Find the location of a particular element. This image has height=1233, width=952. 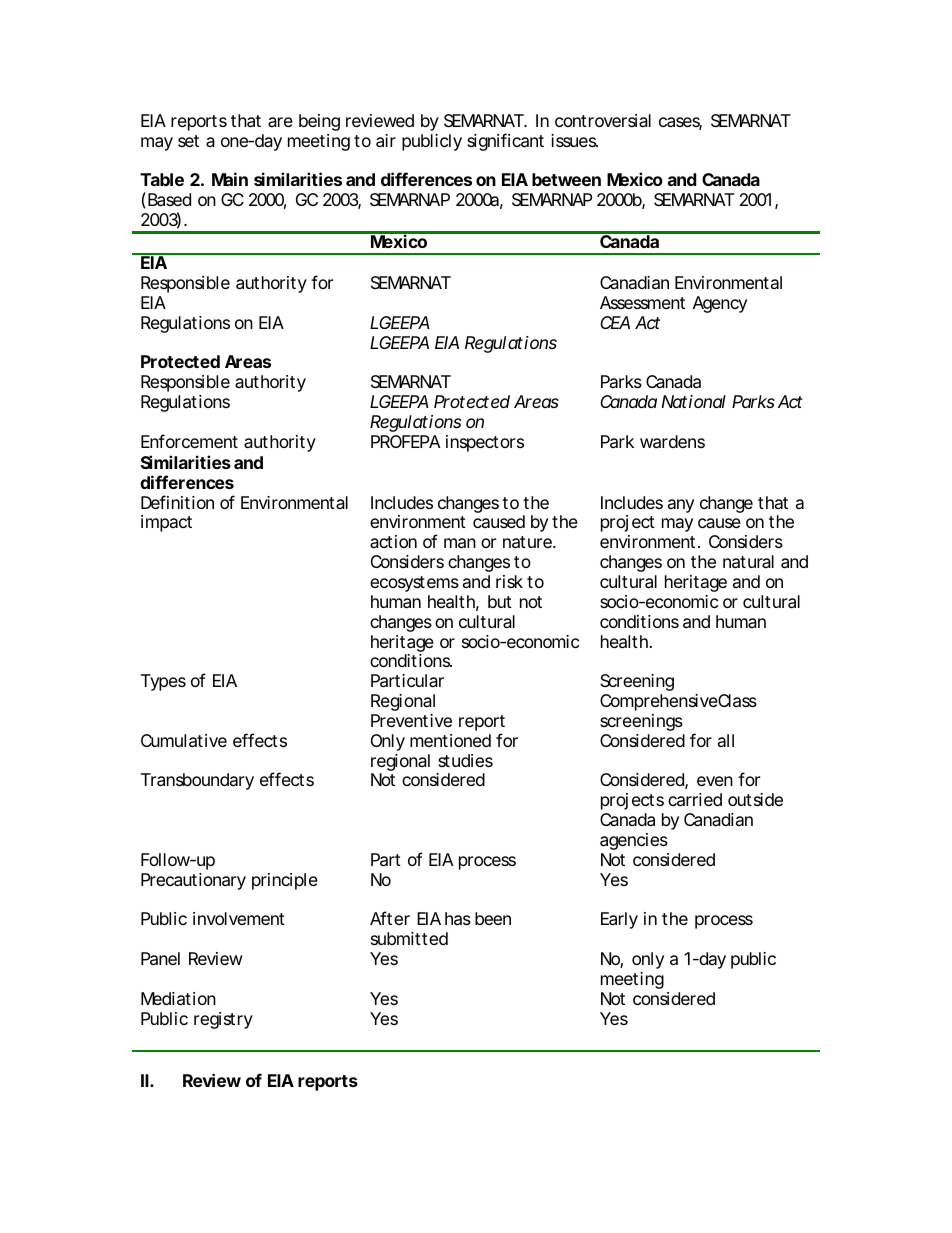

set is located at coordinates (188, 141).
